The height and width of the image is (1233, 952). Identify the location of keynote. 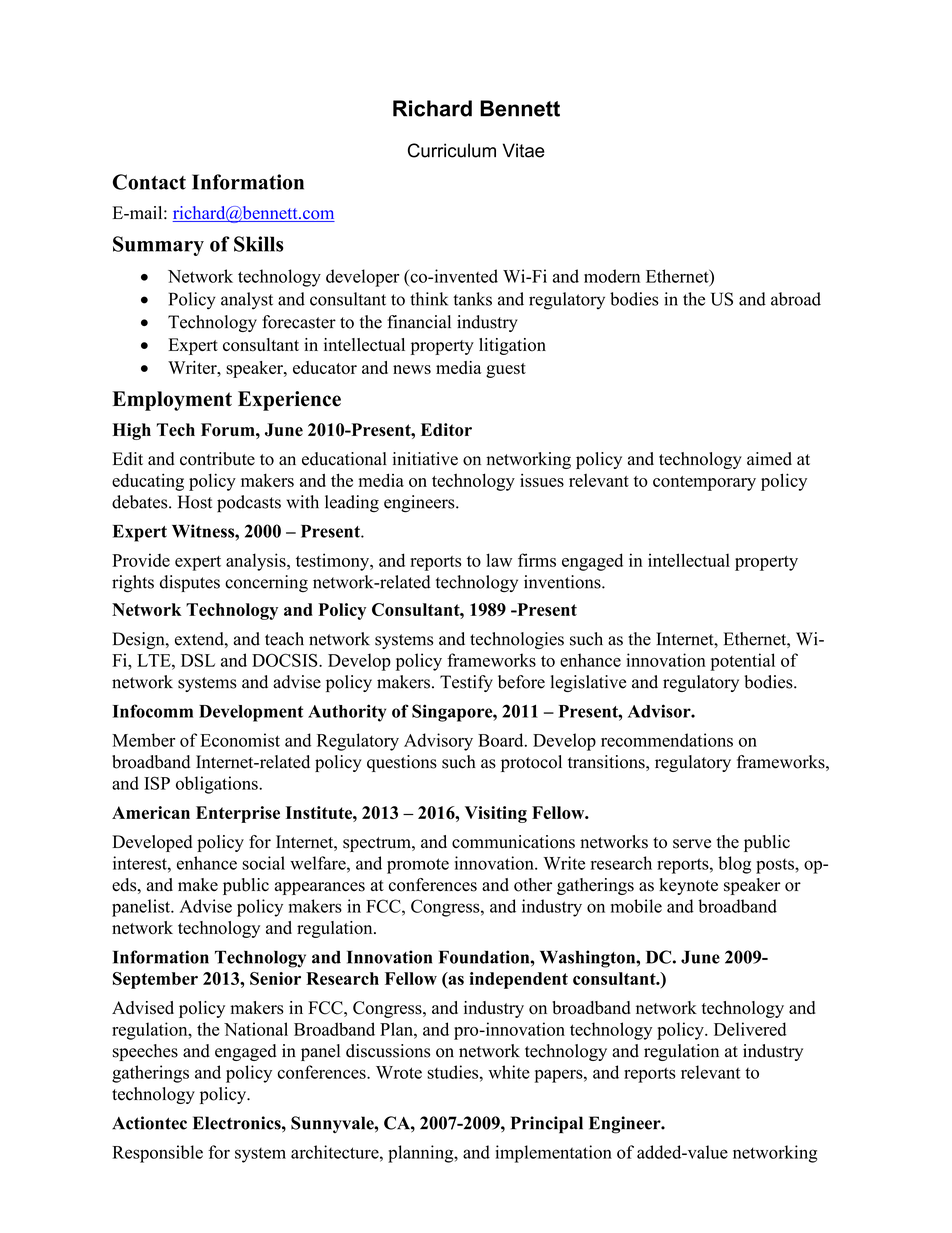
(688, 886).
